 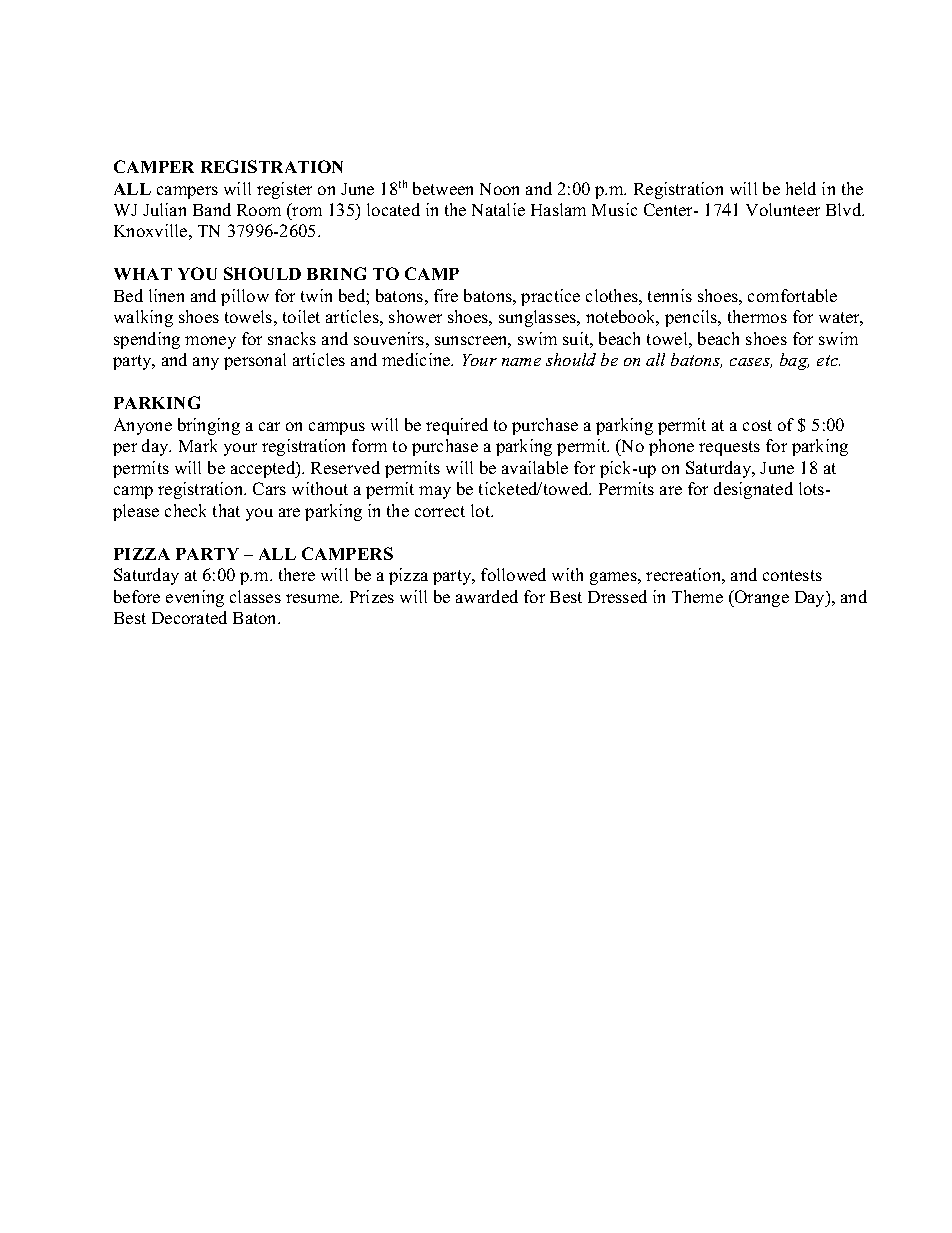 I want to click on required, so click(x=457, y=426).
